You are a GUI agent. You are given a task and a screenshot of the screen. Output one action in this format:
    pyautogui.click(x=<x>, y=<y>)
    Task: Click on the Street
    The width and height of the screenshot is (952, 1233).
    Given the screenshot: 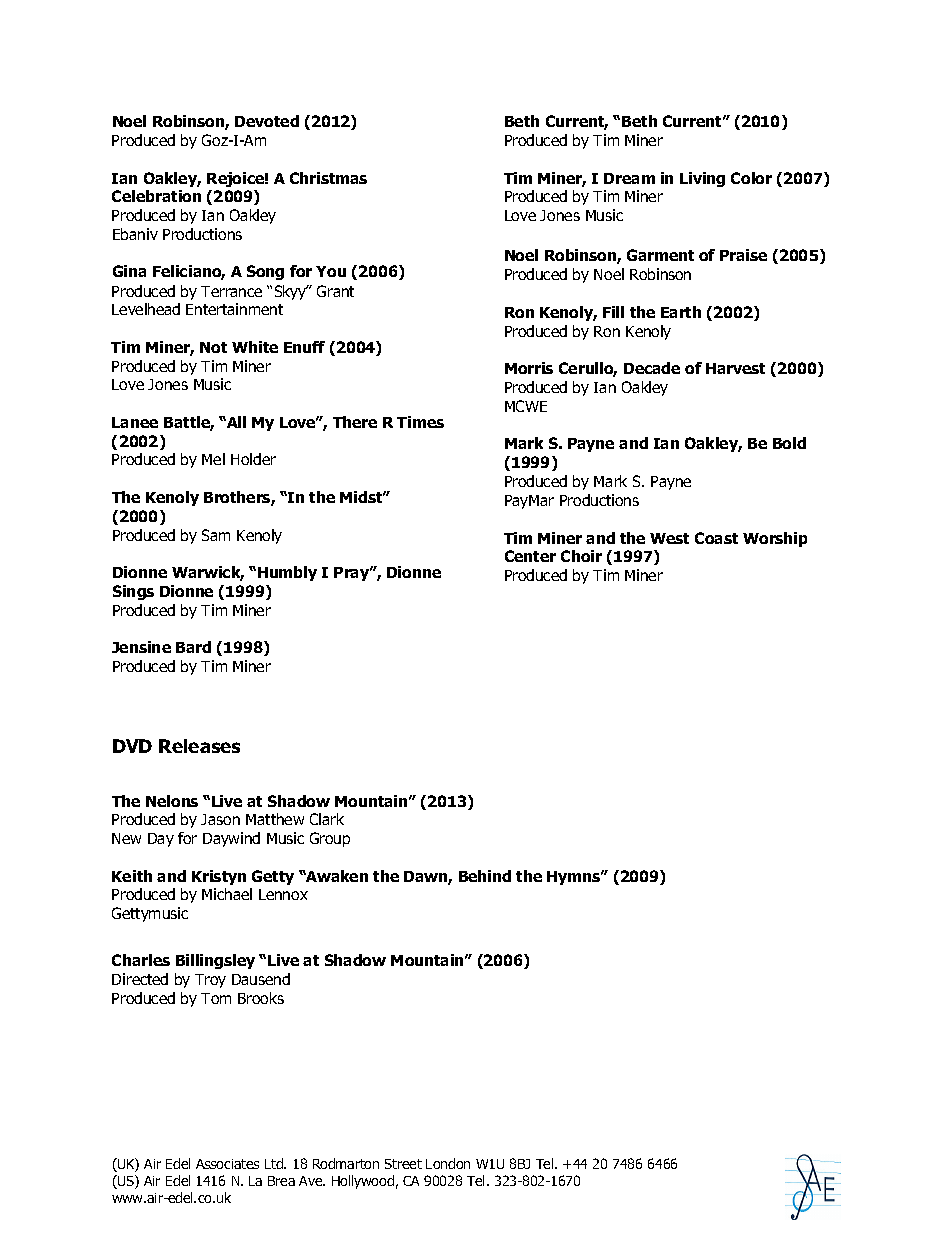 What is the action you would take?
    pyautogui.click(x=403, y=1164)
